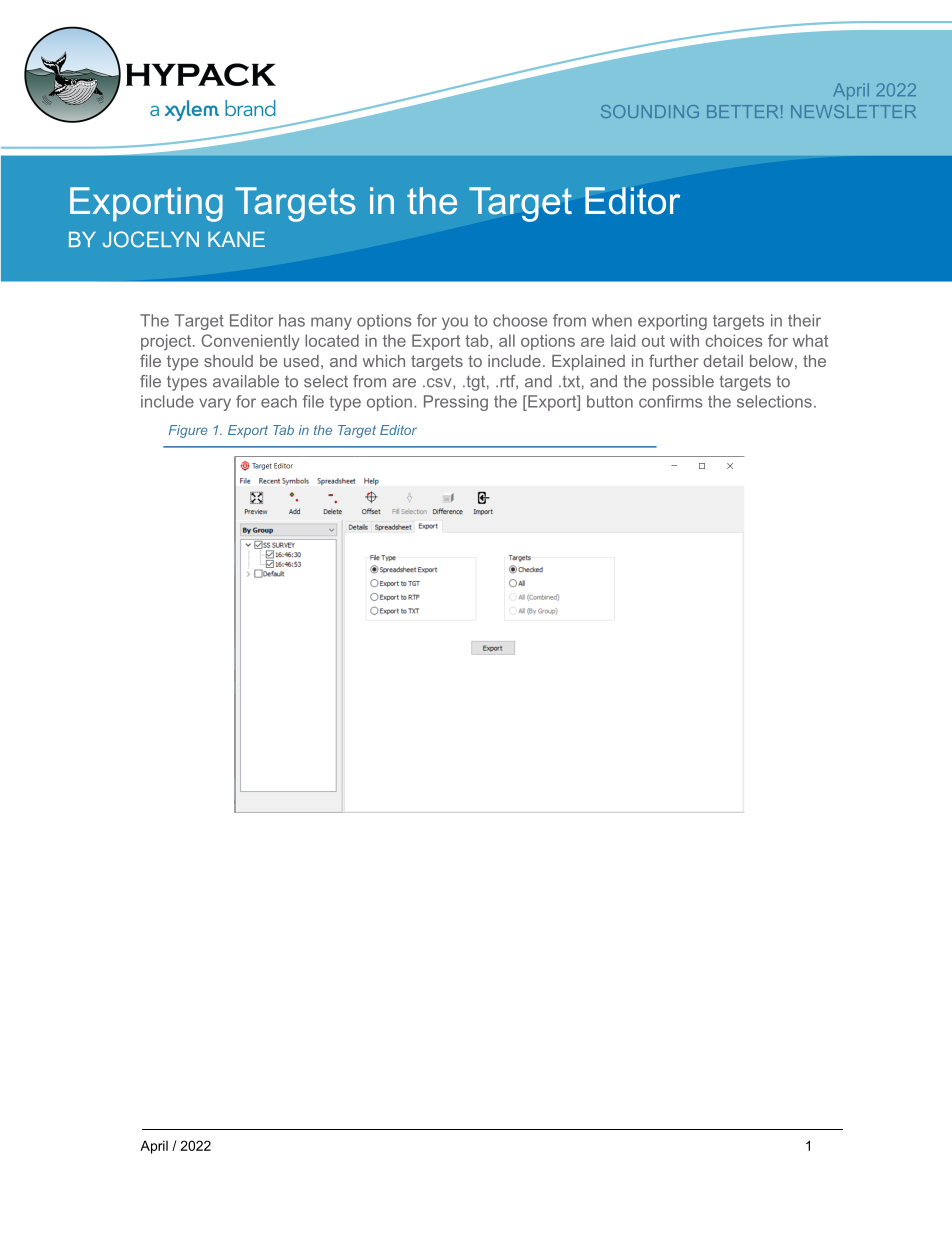 This screenshot has width=952, height=1233. Describe the element at coordinates (804, 320) in the screenshot. I see `their` at that location.
